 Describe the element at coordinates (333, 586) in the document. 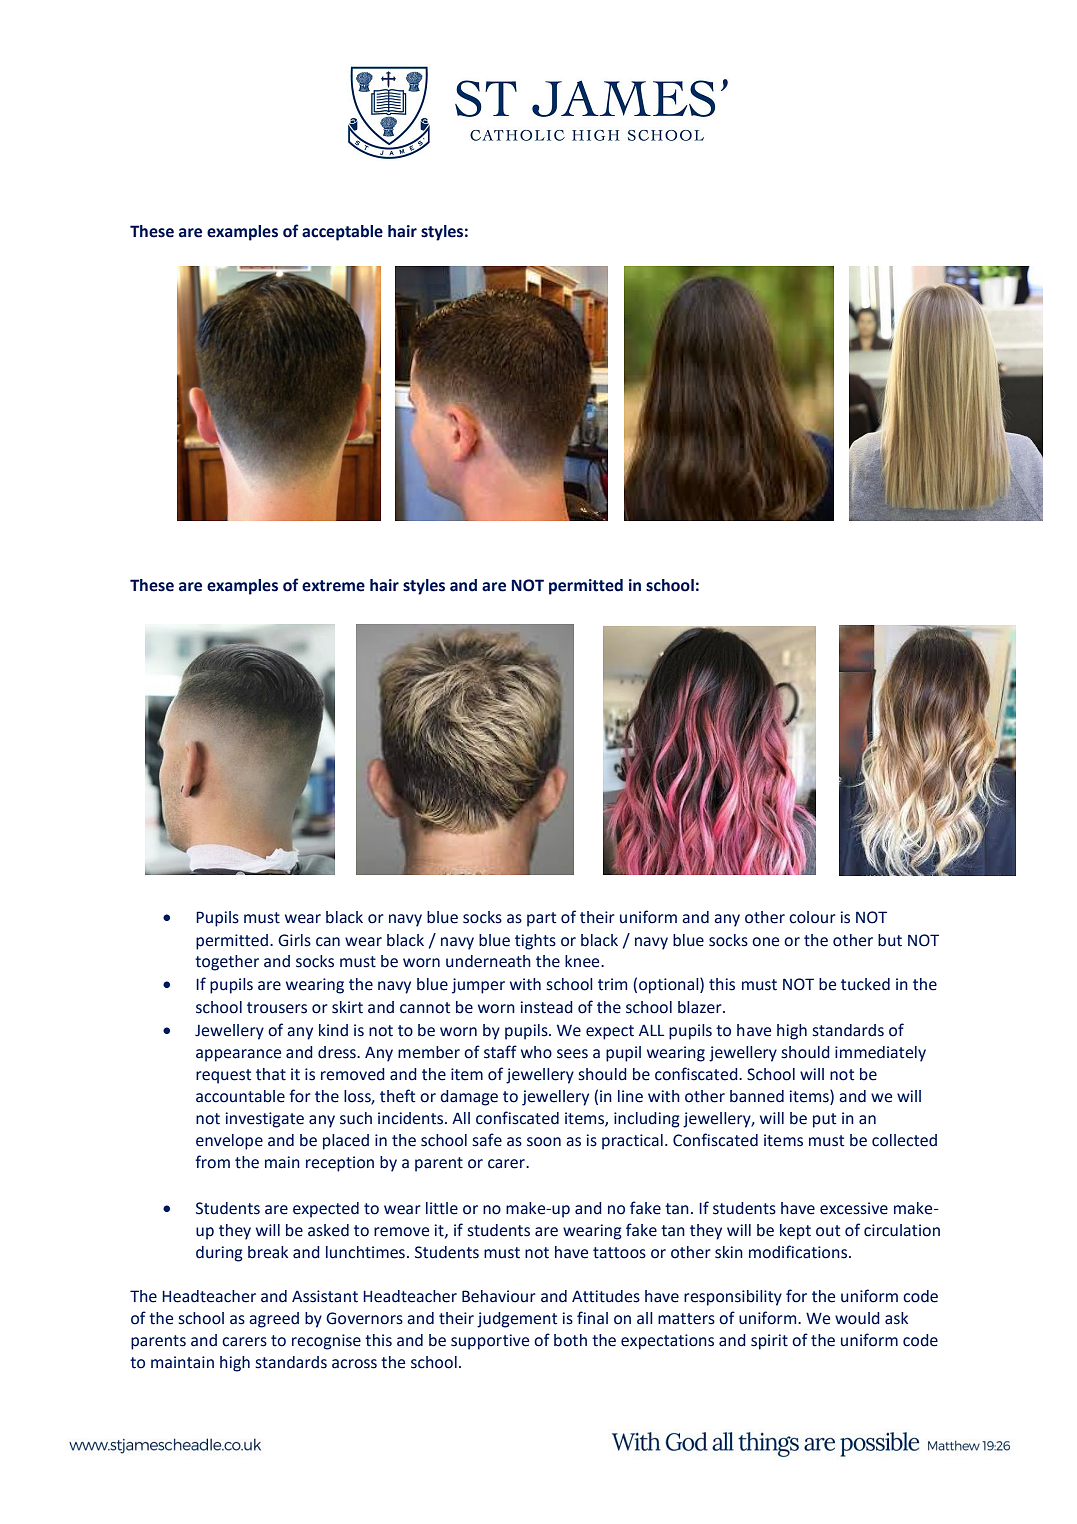

I see `extreme` at that location.
